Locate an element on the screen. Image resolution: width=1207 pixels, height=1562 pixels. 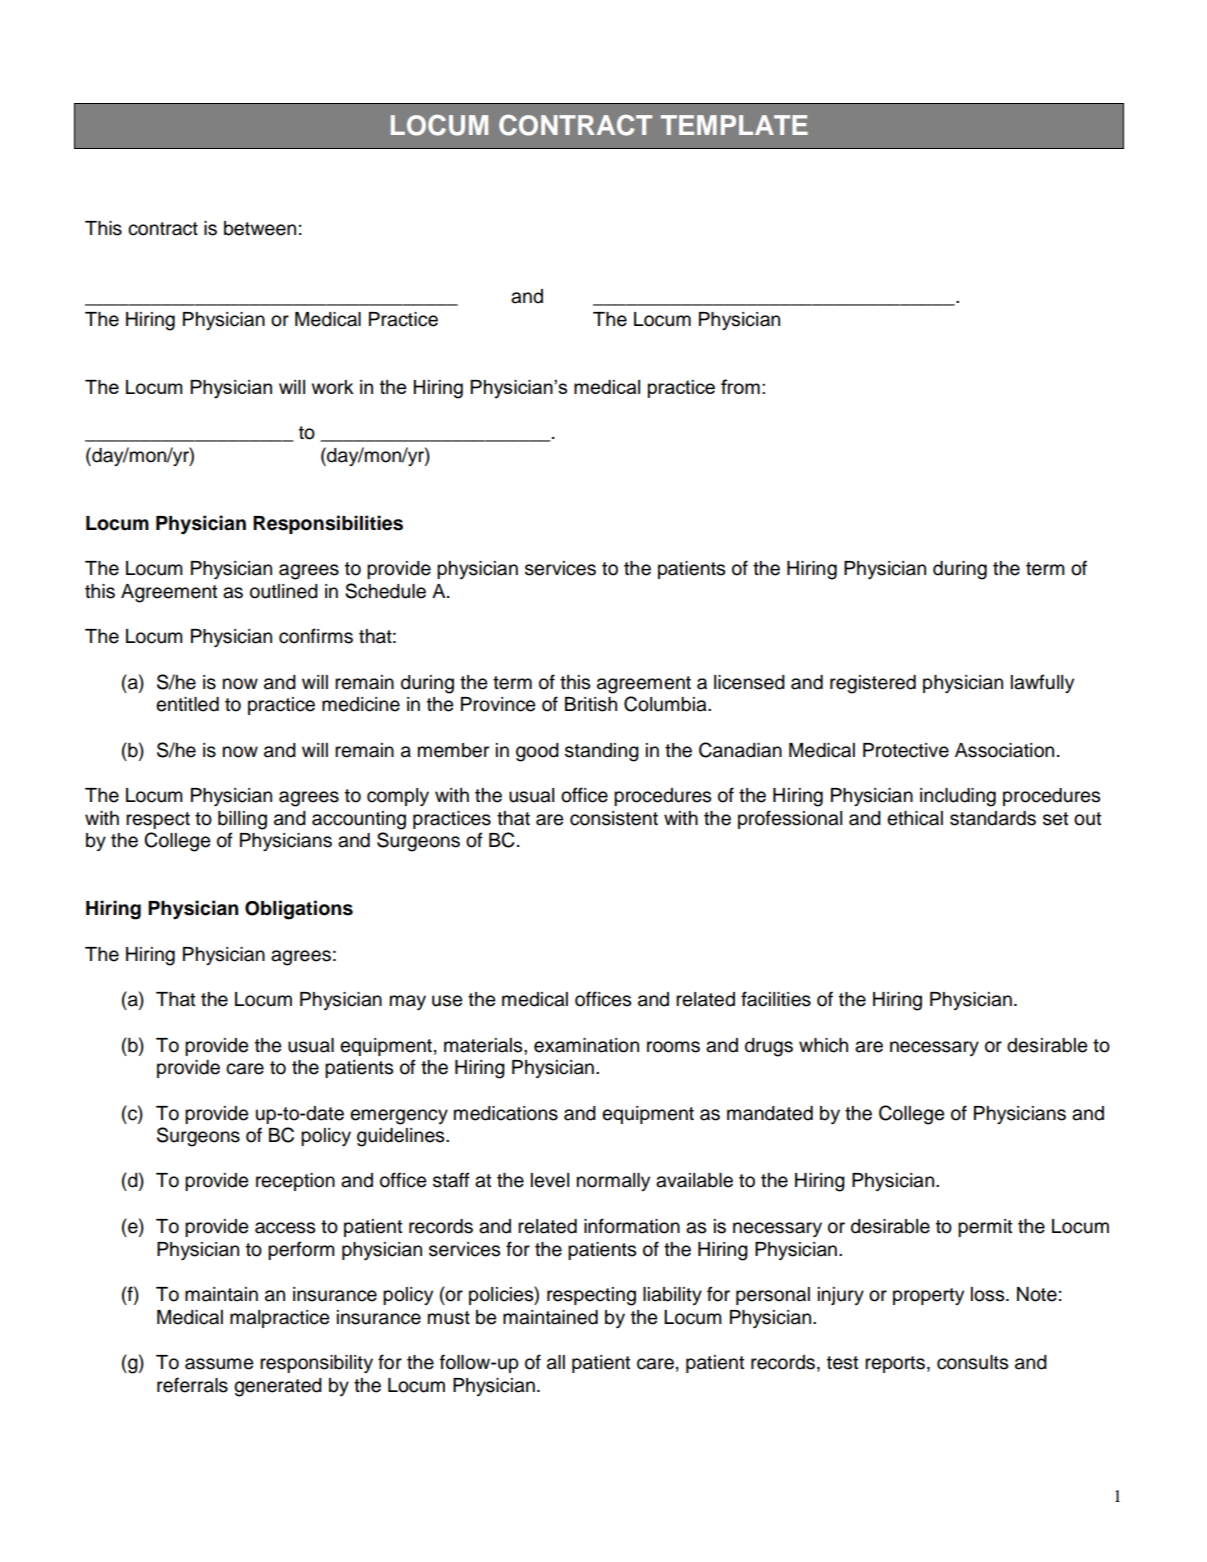
which is located at coordinates (823, 1045).
